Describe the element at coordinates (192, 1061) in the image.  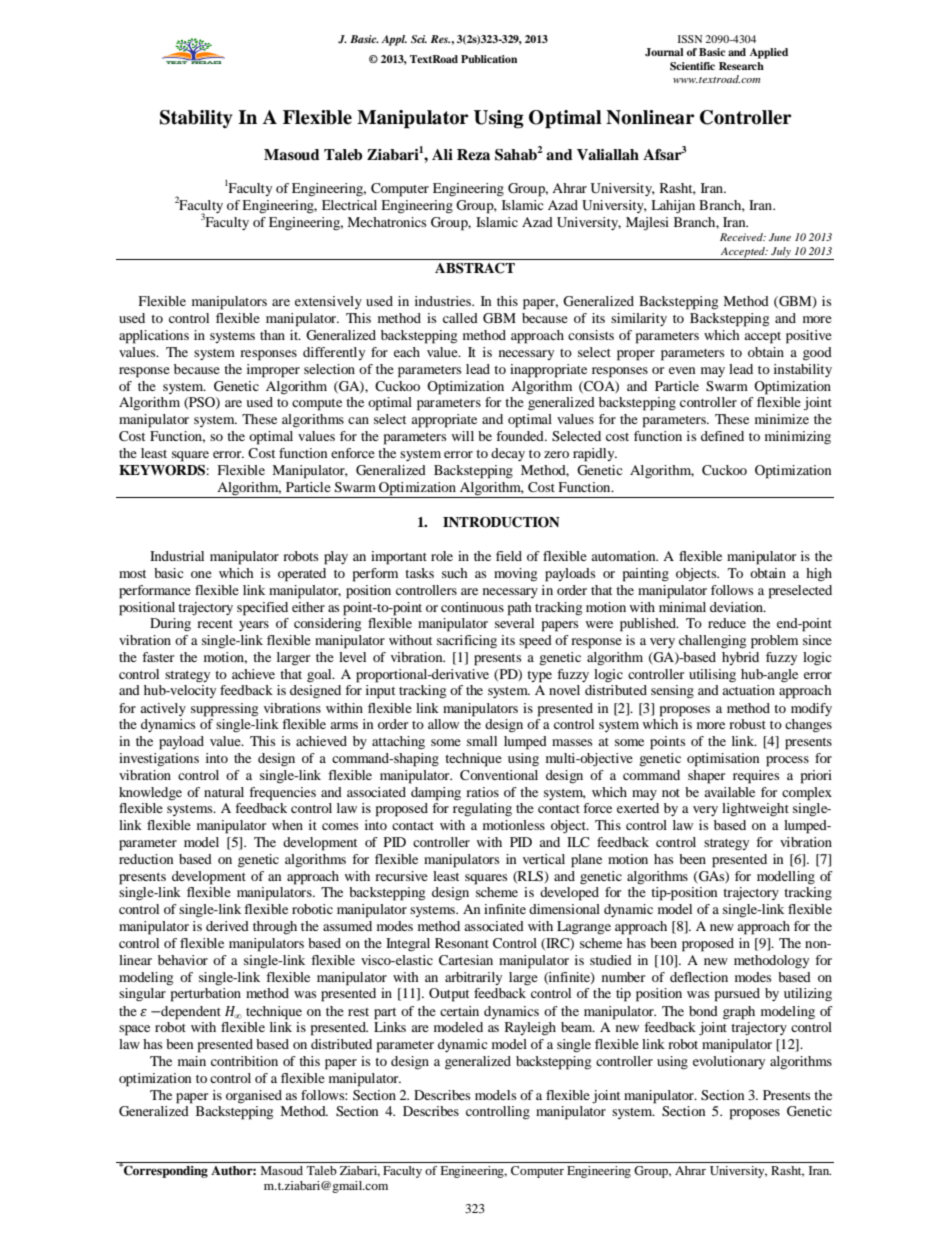
I see `main` at that location.
